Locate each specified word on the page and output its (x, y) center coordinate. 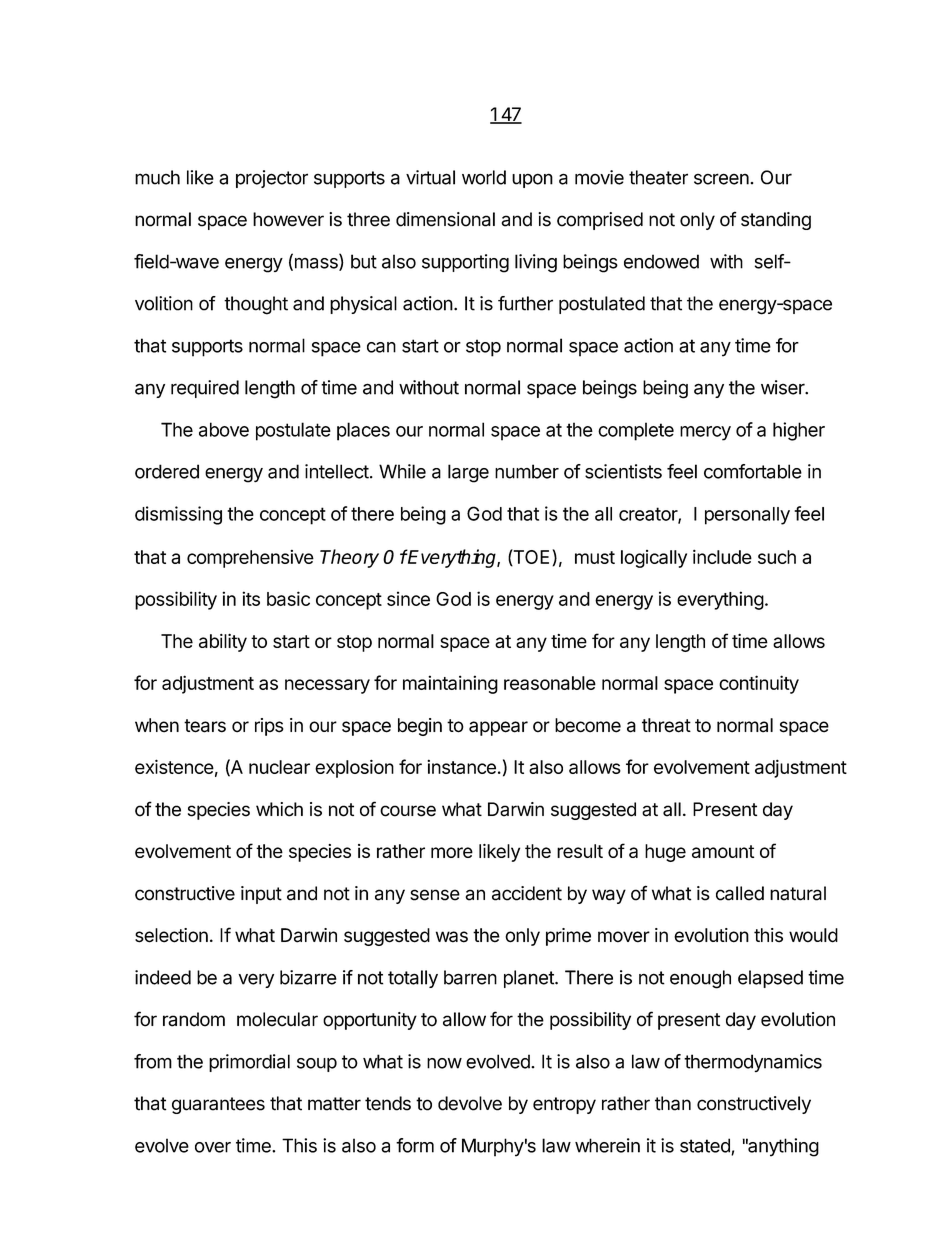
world (484, 177)
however (288, 219)
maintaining (450, 684)
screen (722, 179)
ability (223, 642)
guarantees (218, 1105)
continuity (759, 684)
